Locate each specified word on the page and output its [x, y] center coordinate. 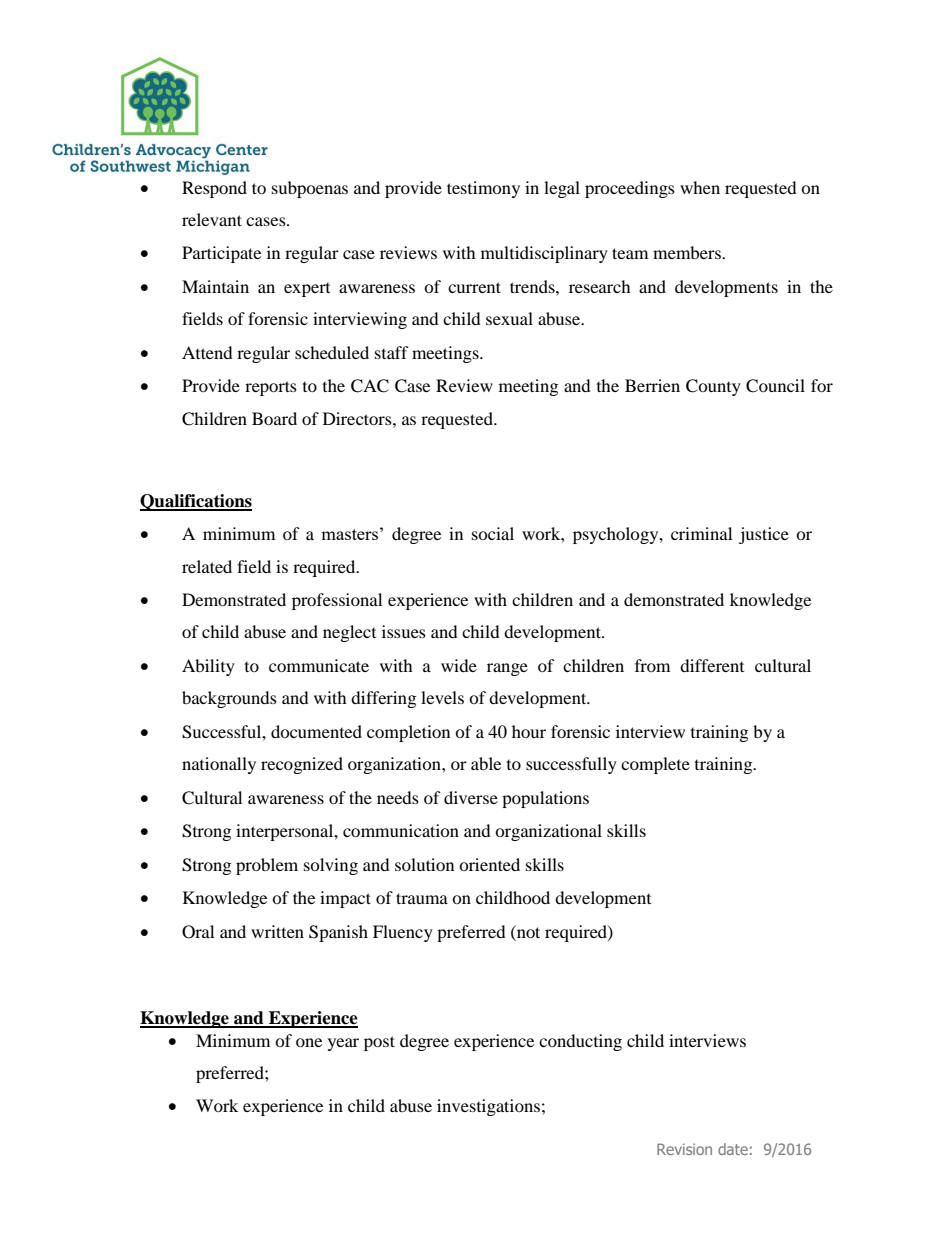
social [493, 533]
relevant [212, 219]
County [713, 387]
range [507, 669]
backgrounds [229, 699]
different [712, 665]
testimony [483, 189]
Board [274, 418]
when [700, 187]
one [309, 1042]
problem [267, 866]
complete [655, 765]
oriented [489, 864]
